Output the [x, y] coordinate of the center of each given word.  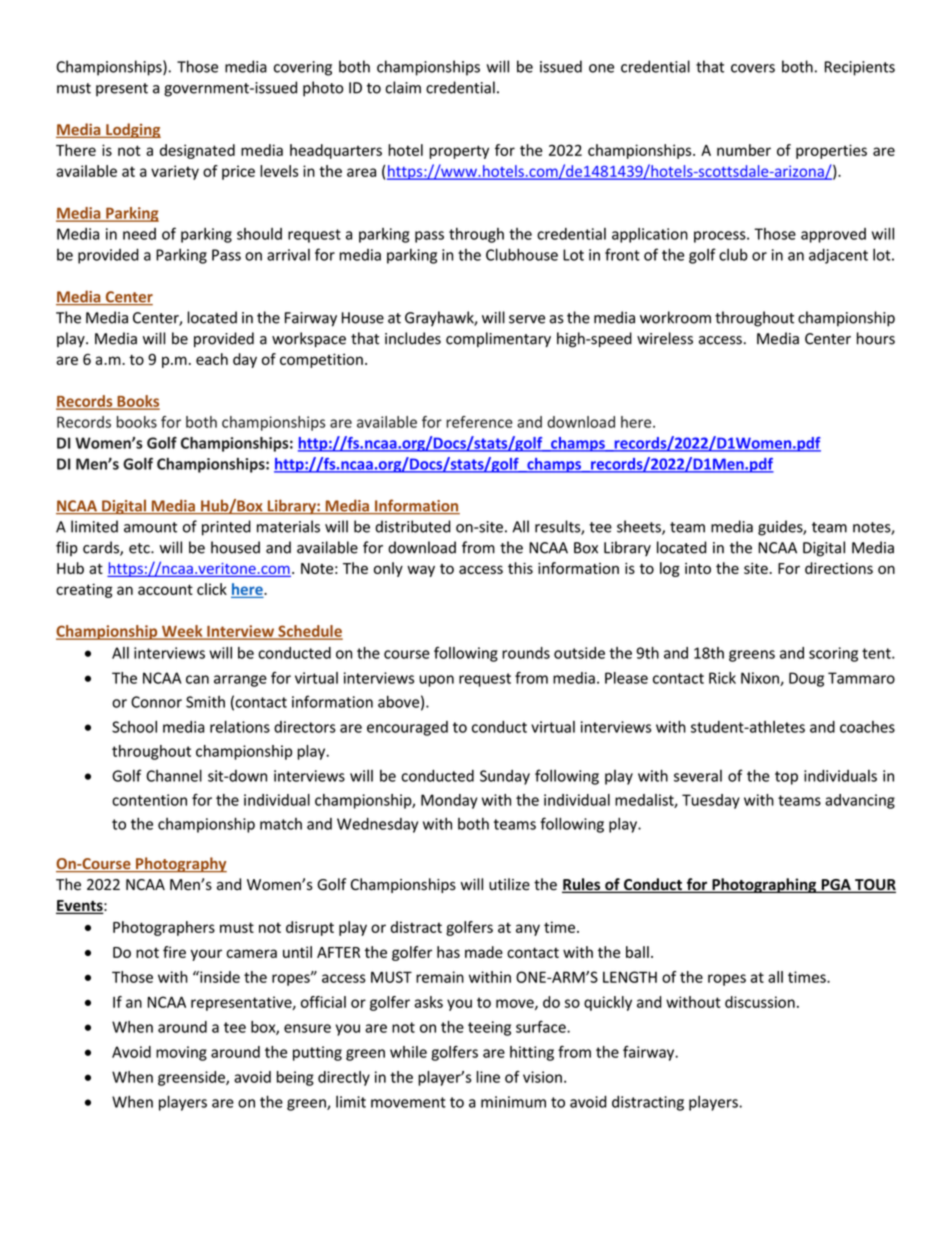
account [165, 589]
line [488, 1077]
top [786, 778]
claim [403, 87]
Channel [174, 775]
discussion [760, 1002]
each [212, 359]
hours [876, 338]
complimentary [498, 339]
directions [839, 568]
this [520, 568]
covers [753, 68]
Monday [449, 801]
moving [181, 1053]
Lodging [132, 130]
